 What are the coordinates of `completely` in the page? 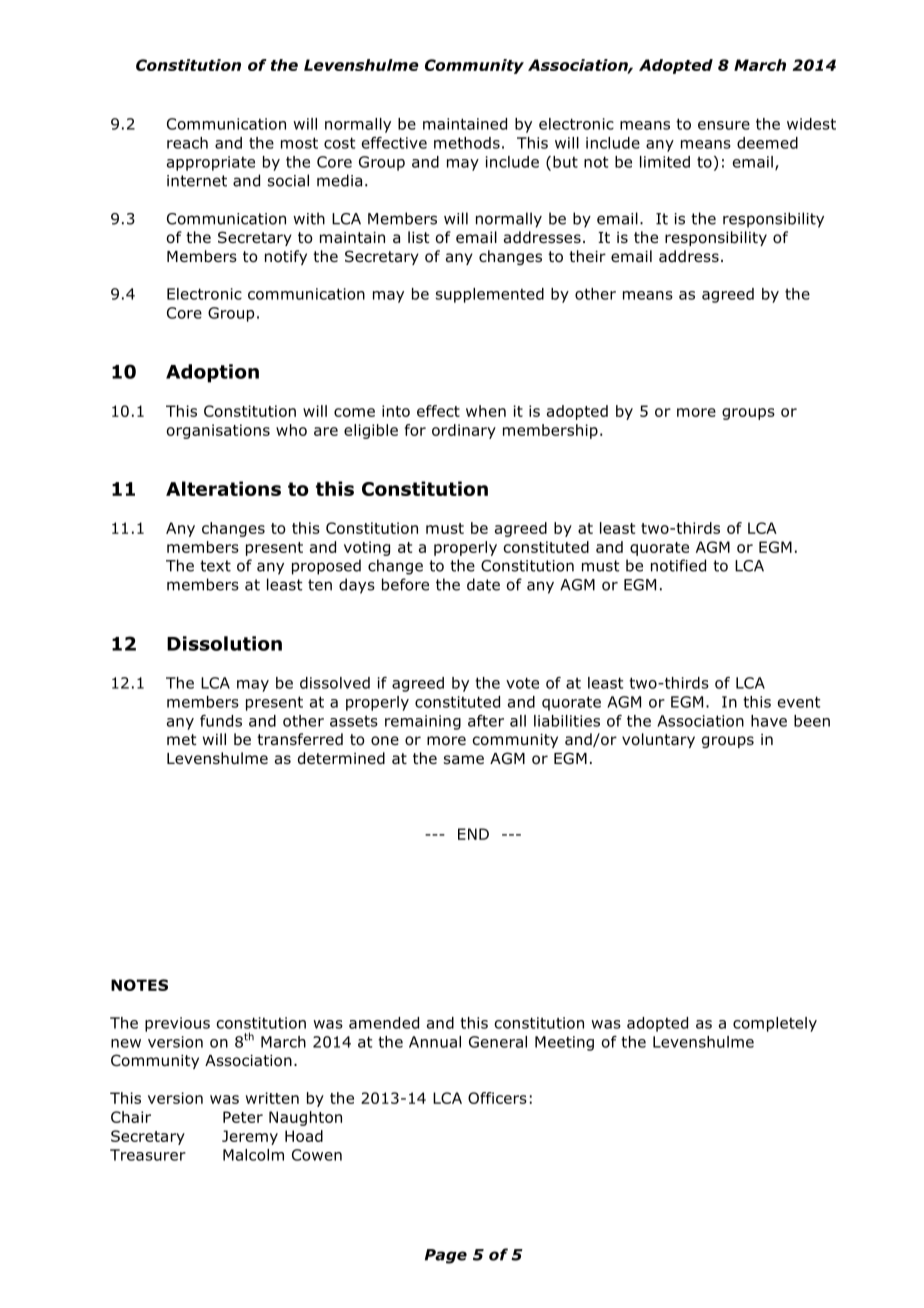 It's located at (775, 1024).
